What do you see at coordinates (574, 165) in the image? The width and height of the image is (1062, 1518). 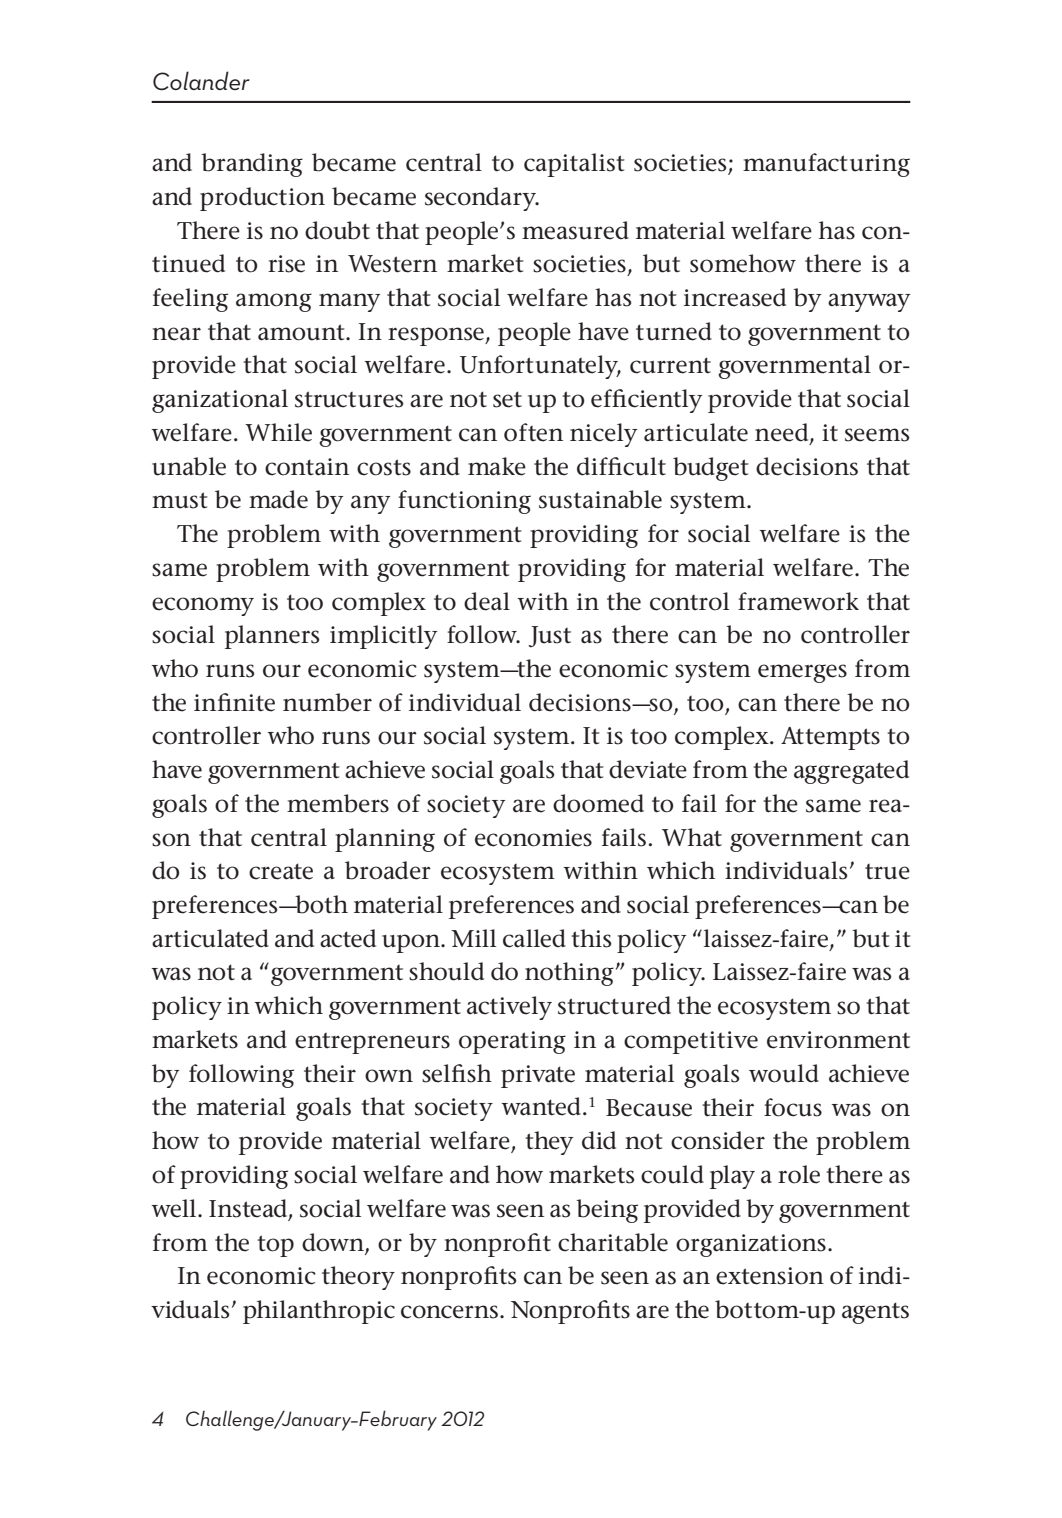 I see `capitalist` at bounding box center [574, 165].
